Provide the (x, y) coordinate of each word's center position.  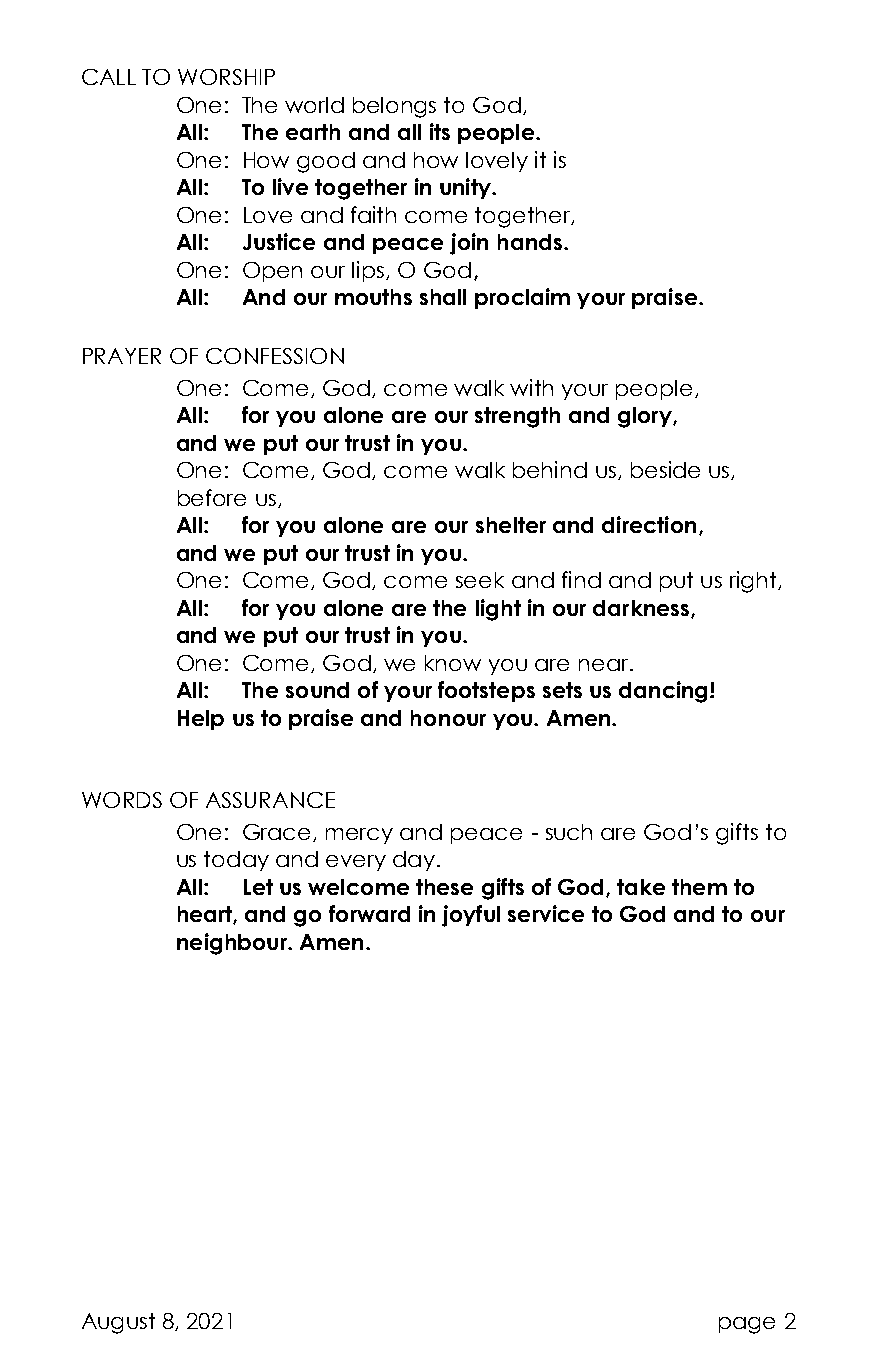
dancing (663, 692)
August (118, 1323)
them (699, 887)
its (440, 131)
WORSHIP (226, 77)
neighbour (233, 944)
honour (448, 718)
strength (517, 417)
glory (646, 417)
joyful (471, 916)
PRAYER (122, 356)
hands (530, 242)
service (546, 913)
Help (201, 720)
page (747, 1325)
